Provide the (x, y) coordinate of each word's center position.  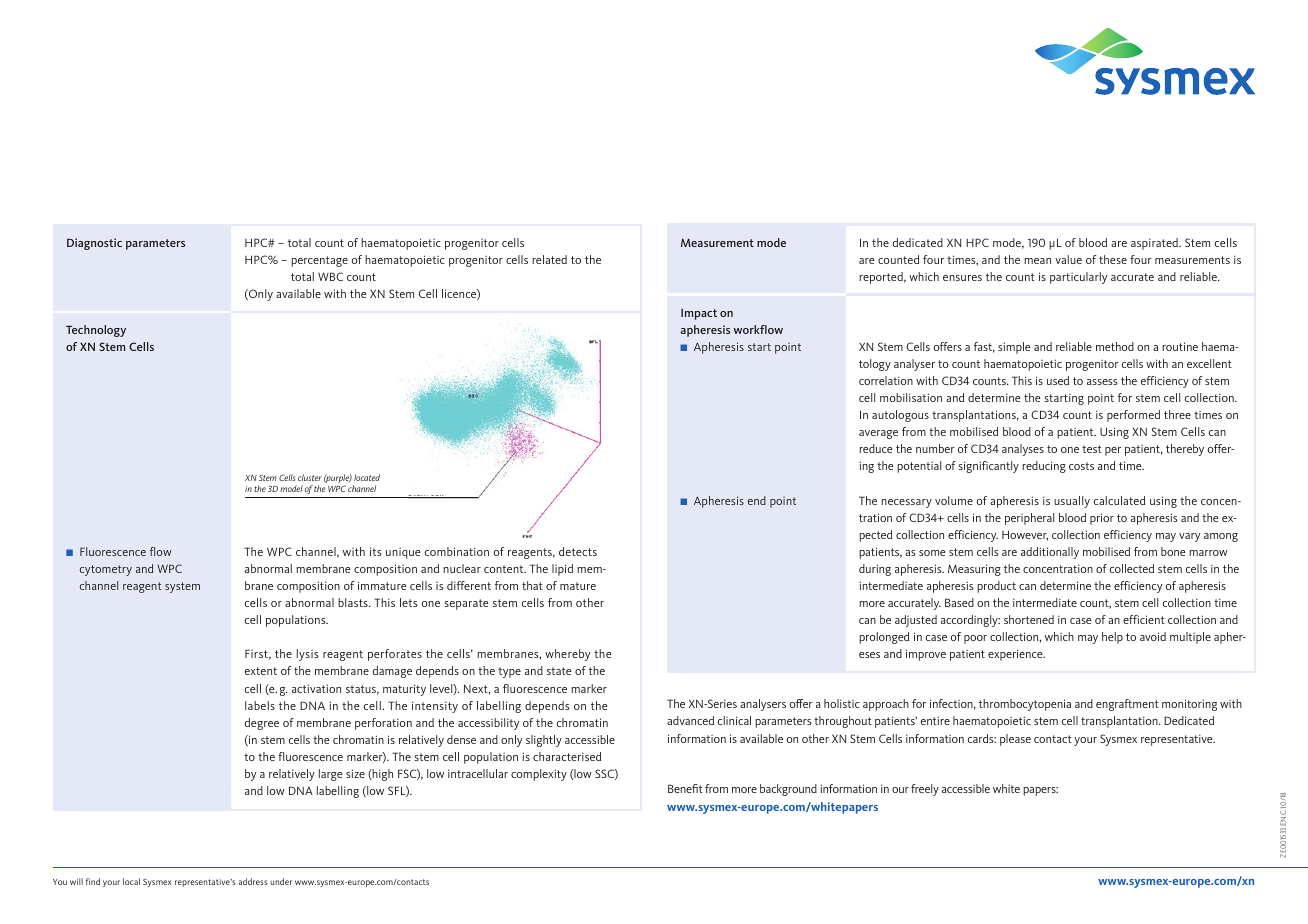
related (549, 259)
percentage (319, 261)
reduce (876, 448)
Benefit (685, 788)
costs (1081, 466)
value (1068, 259)
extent (261, 671)
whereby (567, 655)
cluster (310, 477)
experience (1016, 655)
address (253, 881)
